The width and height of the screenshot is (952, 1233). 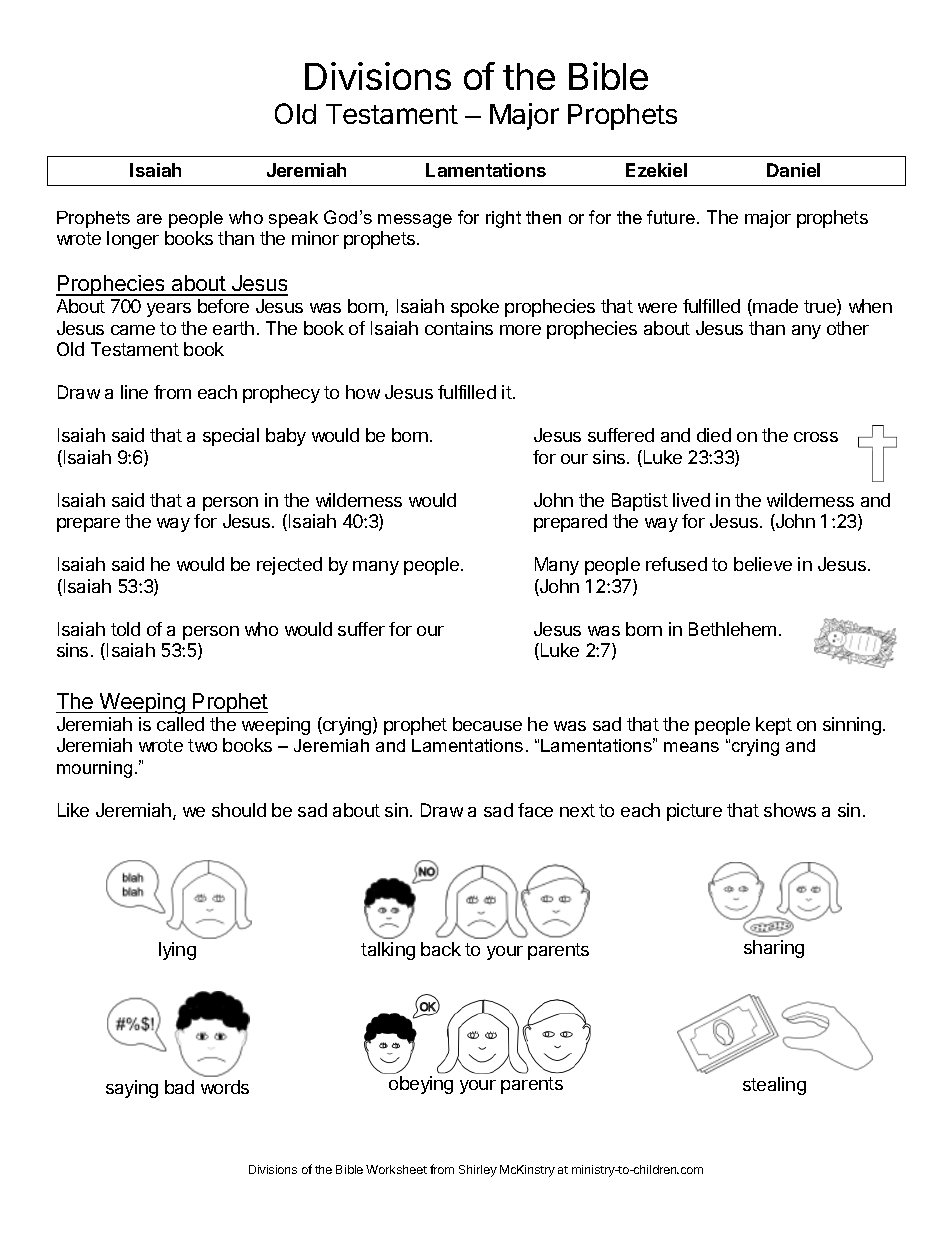 What do you see at coordinates (503, 219) in the screenshot?
I see `right` at bounding box center [503, 219].
